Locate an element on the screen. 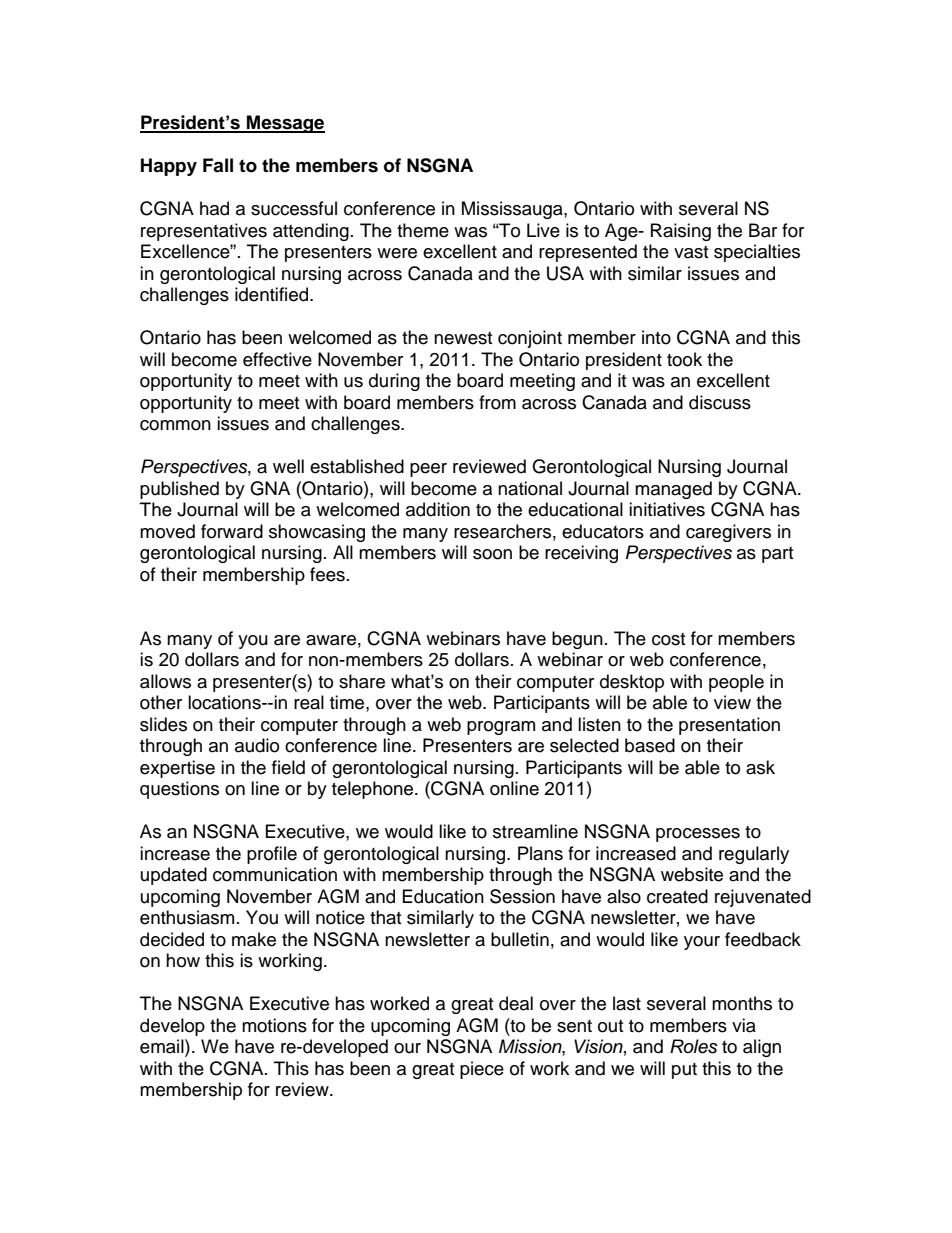 The image size is (952, 1233). initiatives is located at coordinates (667, 509).
